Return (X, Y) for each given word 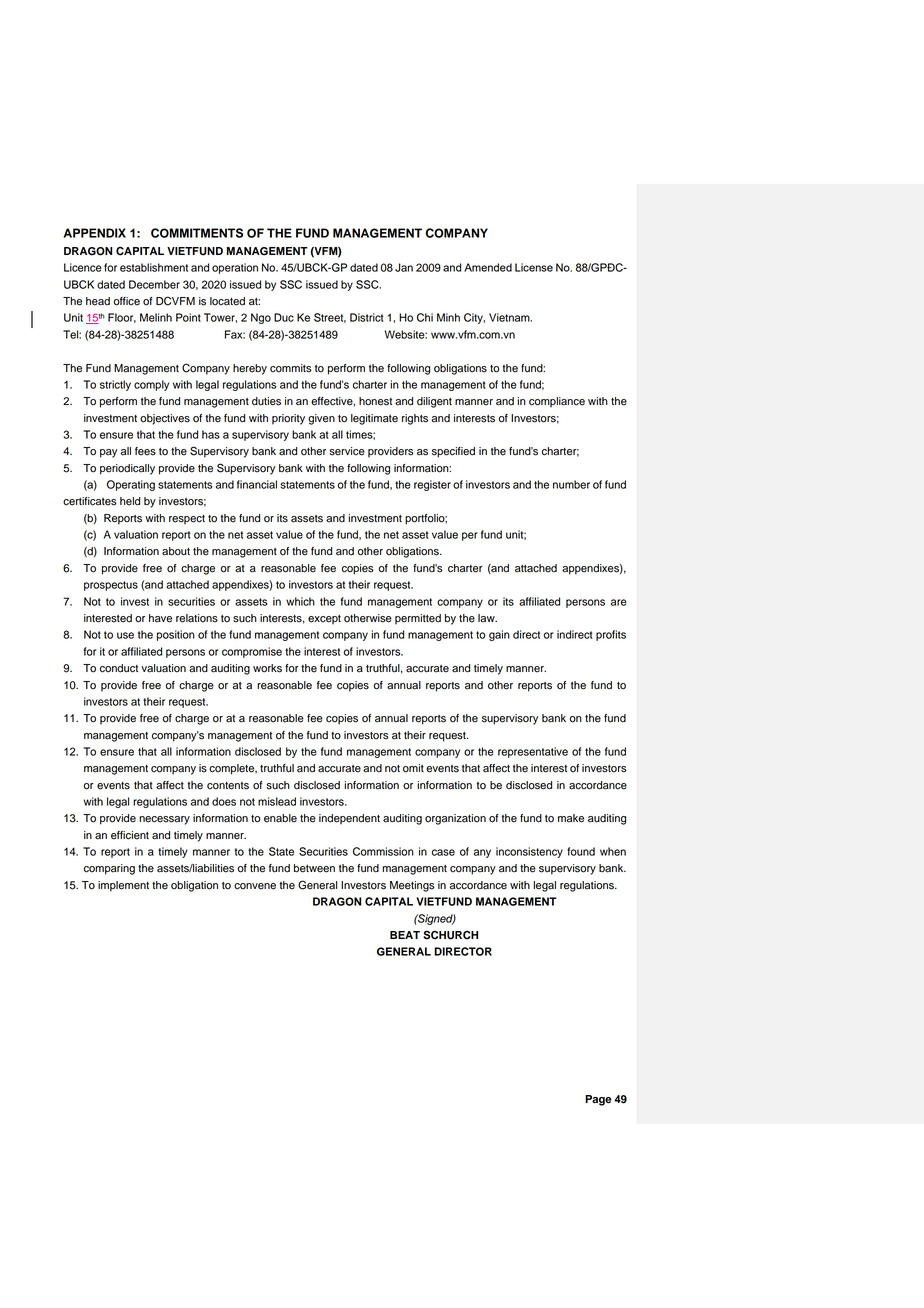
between (314, 868)
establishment (154, 267)
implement (123, 886)
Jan (404, 267)
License (534, 267)
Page (598, 1100)
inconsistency (529, 852)
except (324, 620)
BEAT (405, 935)
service (347, 451)
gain (499, 635)
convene (255, 886)
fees (145, 451)
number (571, 484)
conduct (119, 668)
